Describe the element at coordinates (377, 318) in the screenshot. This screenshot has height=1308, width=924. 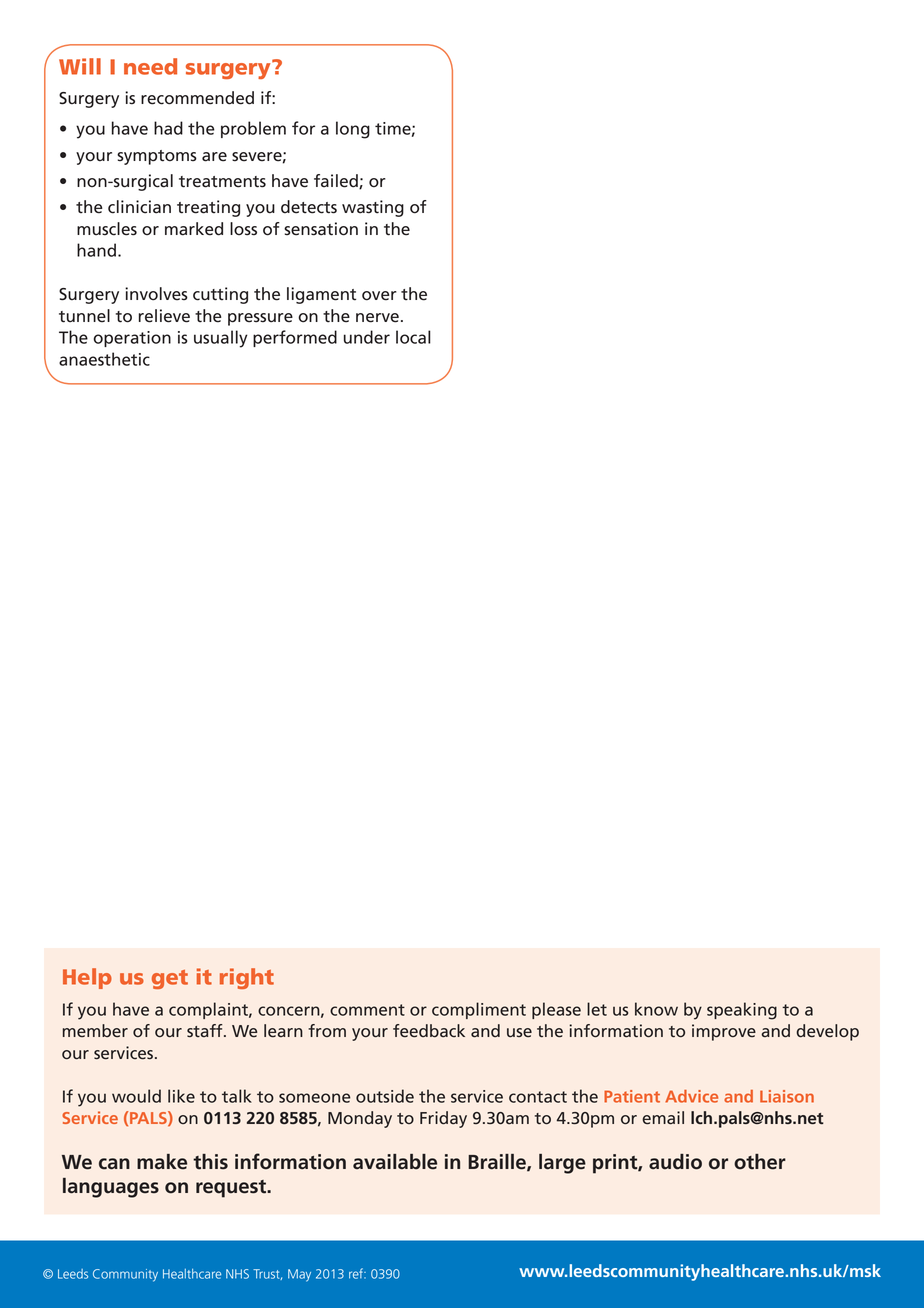
I see `nerve` at that location.
